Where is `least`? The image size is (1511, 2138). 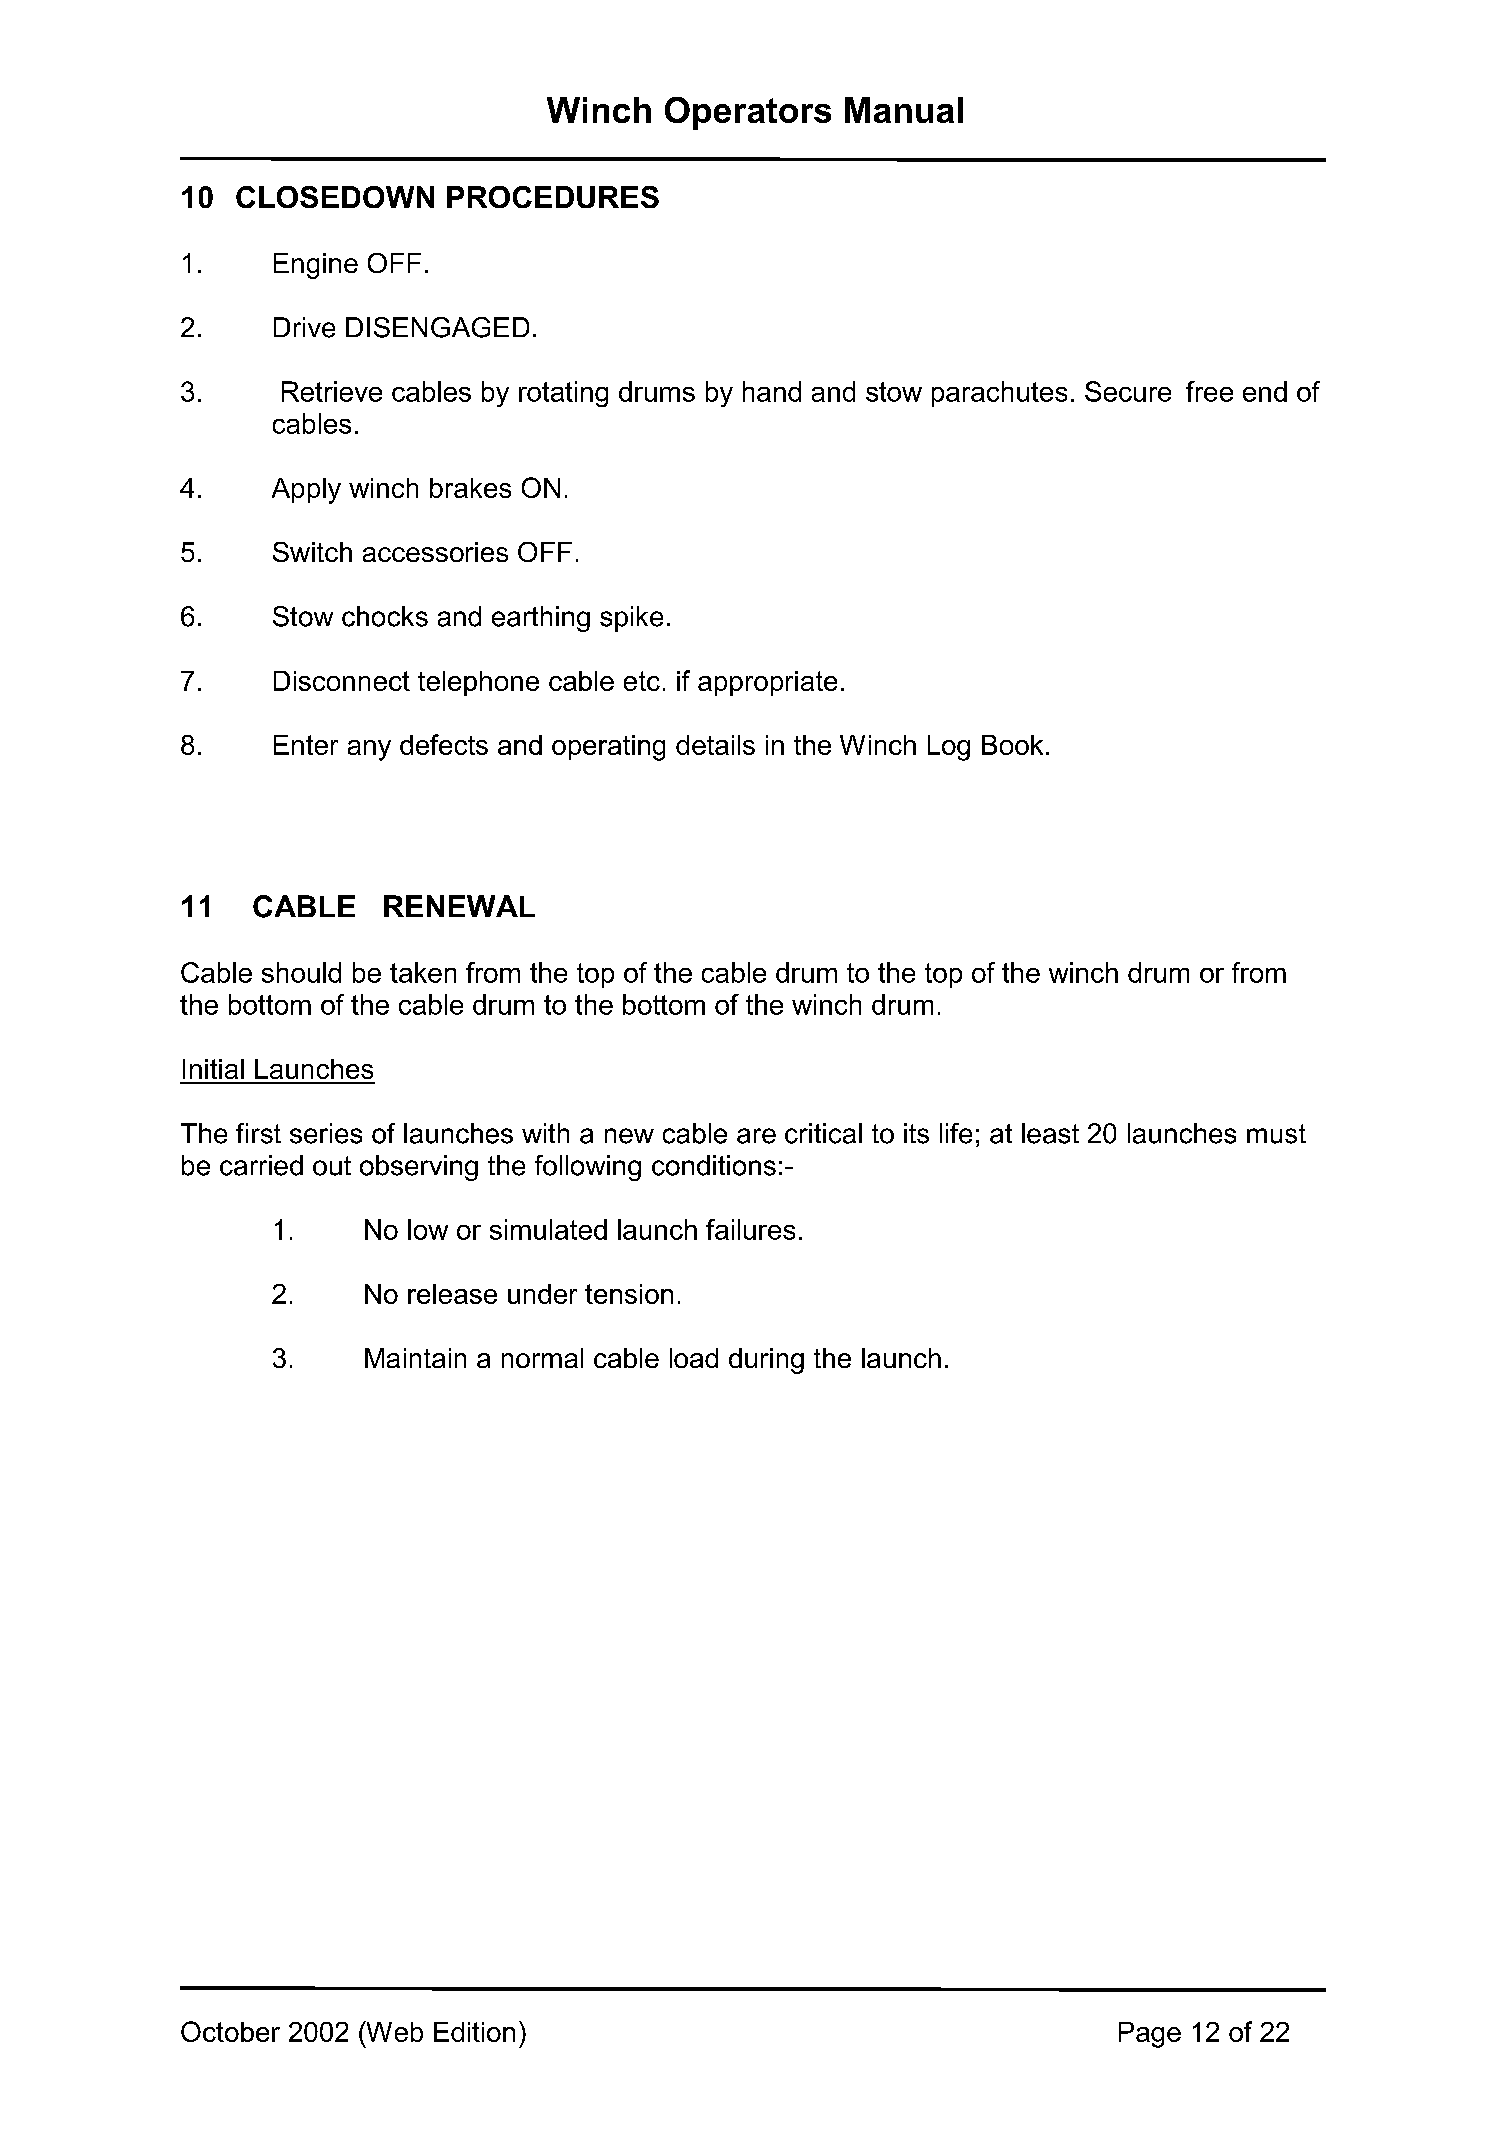 least is located at coordinates (1050, 1133).
